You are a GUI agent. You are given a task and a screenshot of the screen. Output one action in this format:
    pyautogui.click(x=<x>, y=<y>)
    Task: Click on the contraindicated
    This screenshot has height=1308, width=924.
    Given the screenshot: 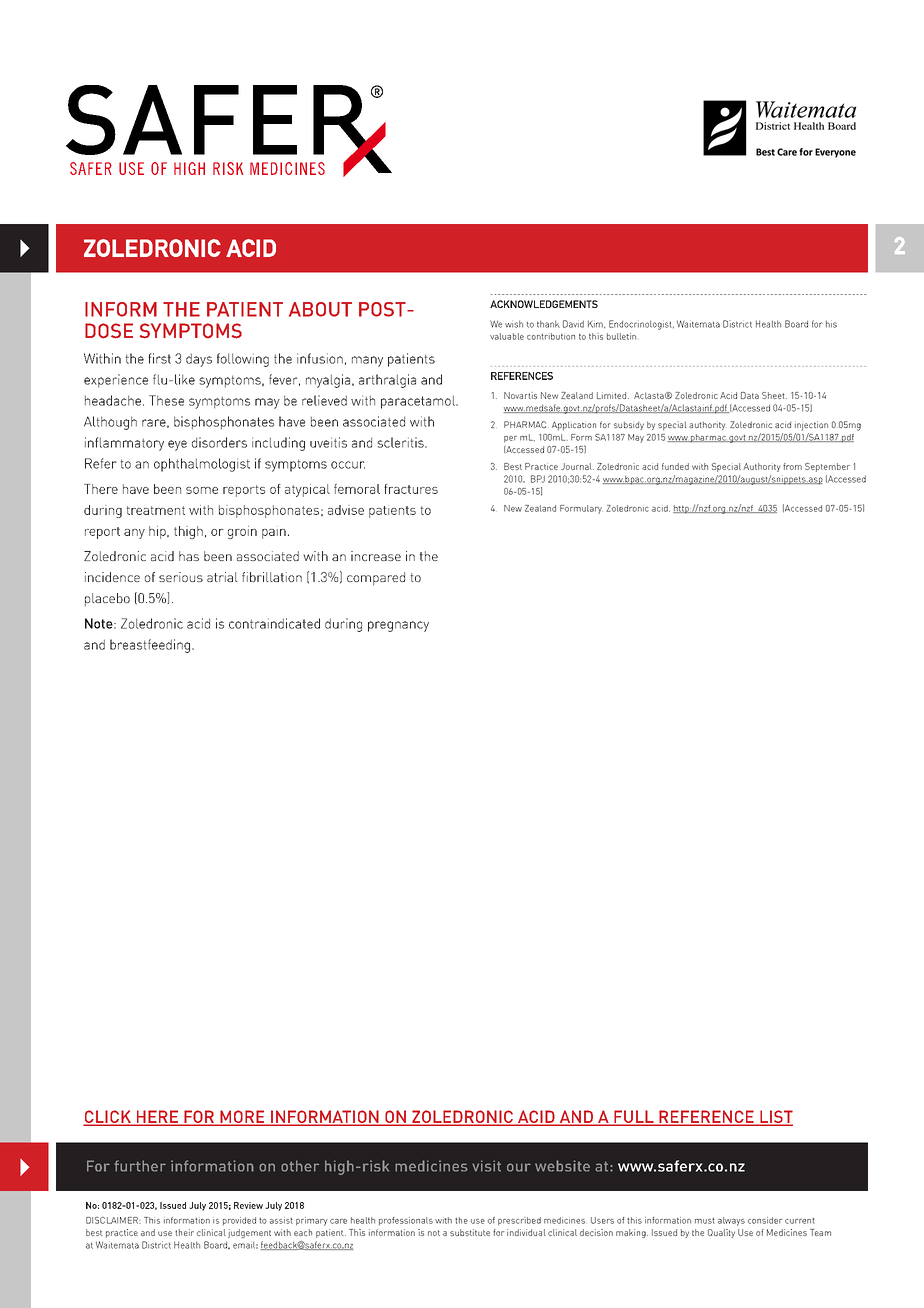 What is the action you would take?
    pyautogui.click(x=274, y=623)
